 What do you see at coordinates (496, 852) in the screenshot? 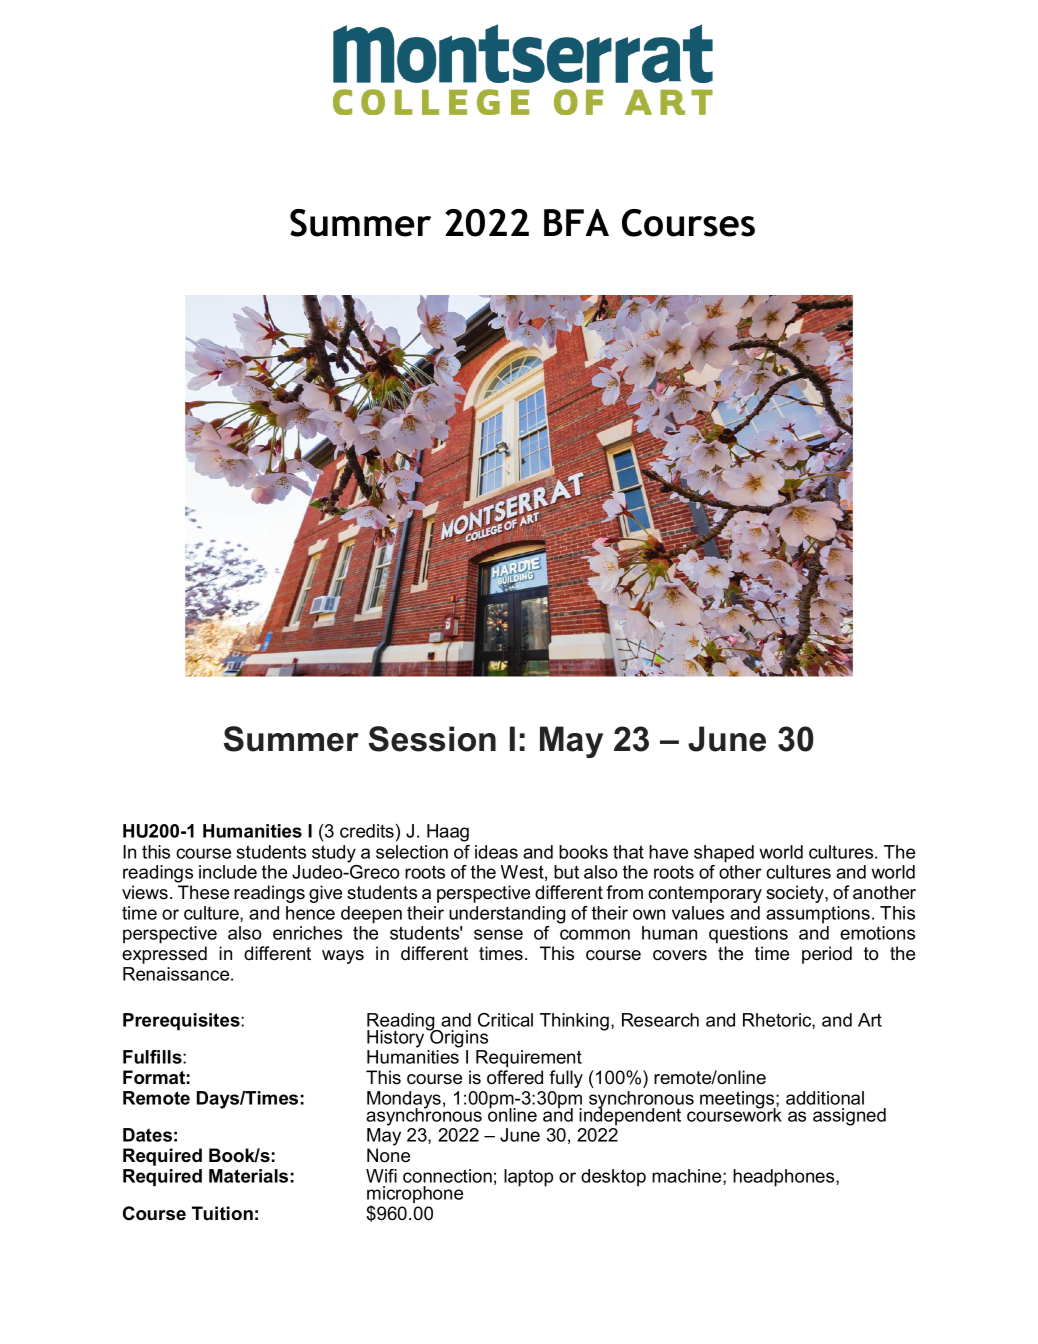
I see `ideas` at bounding box center [496, 852].
